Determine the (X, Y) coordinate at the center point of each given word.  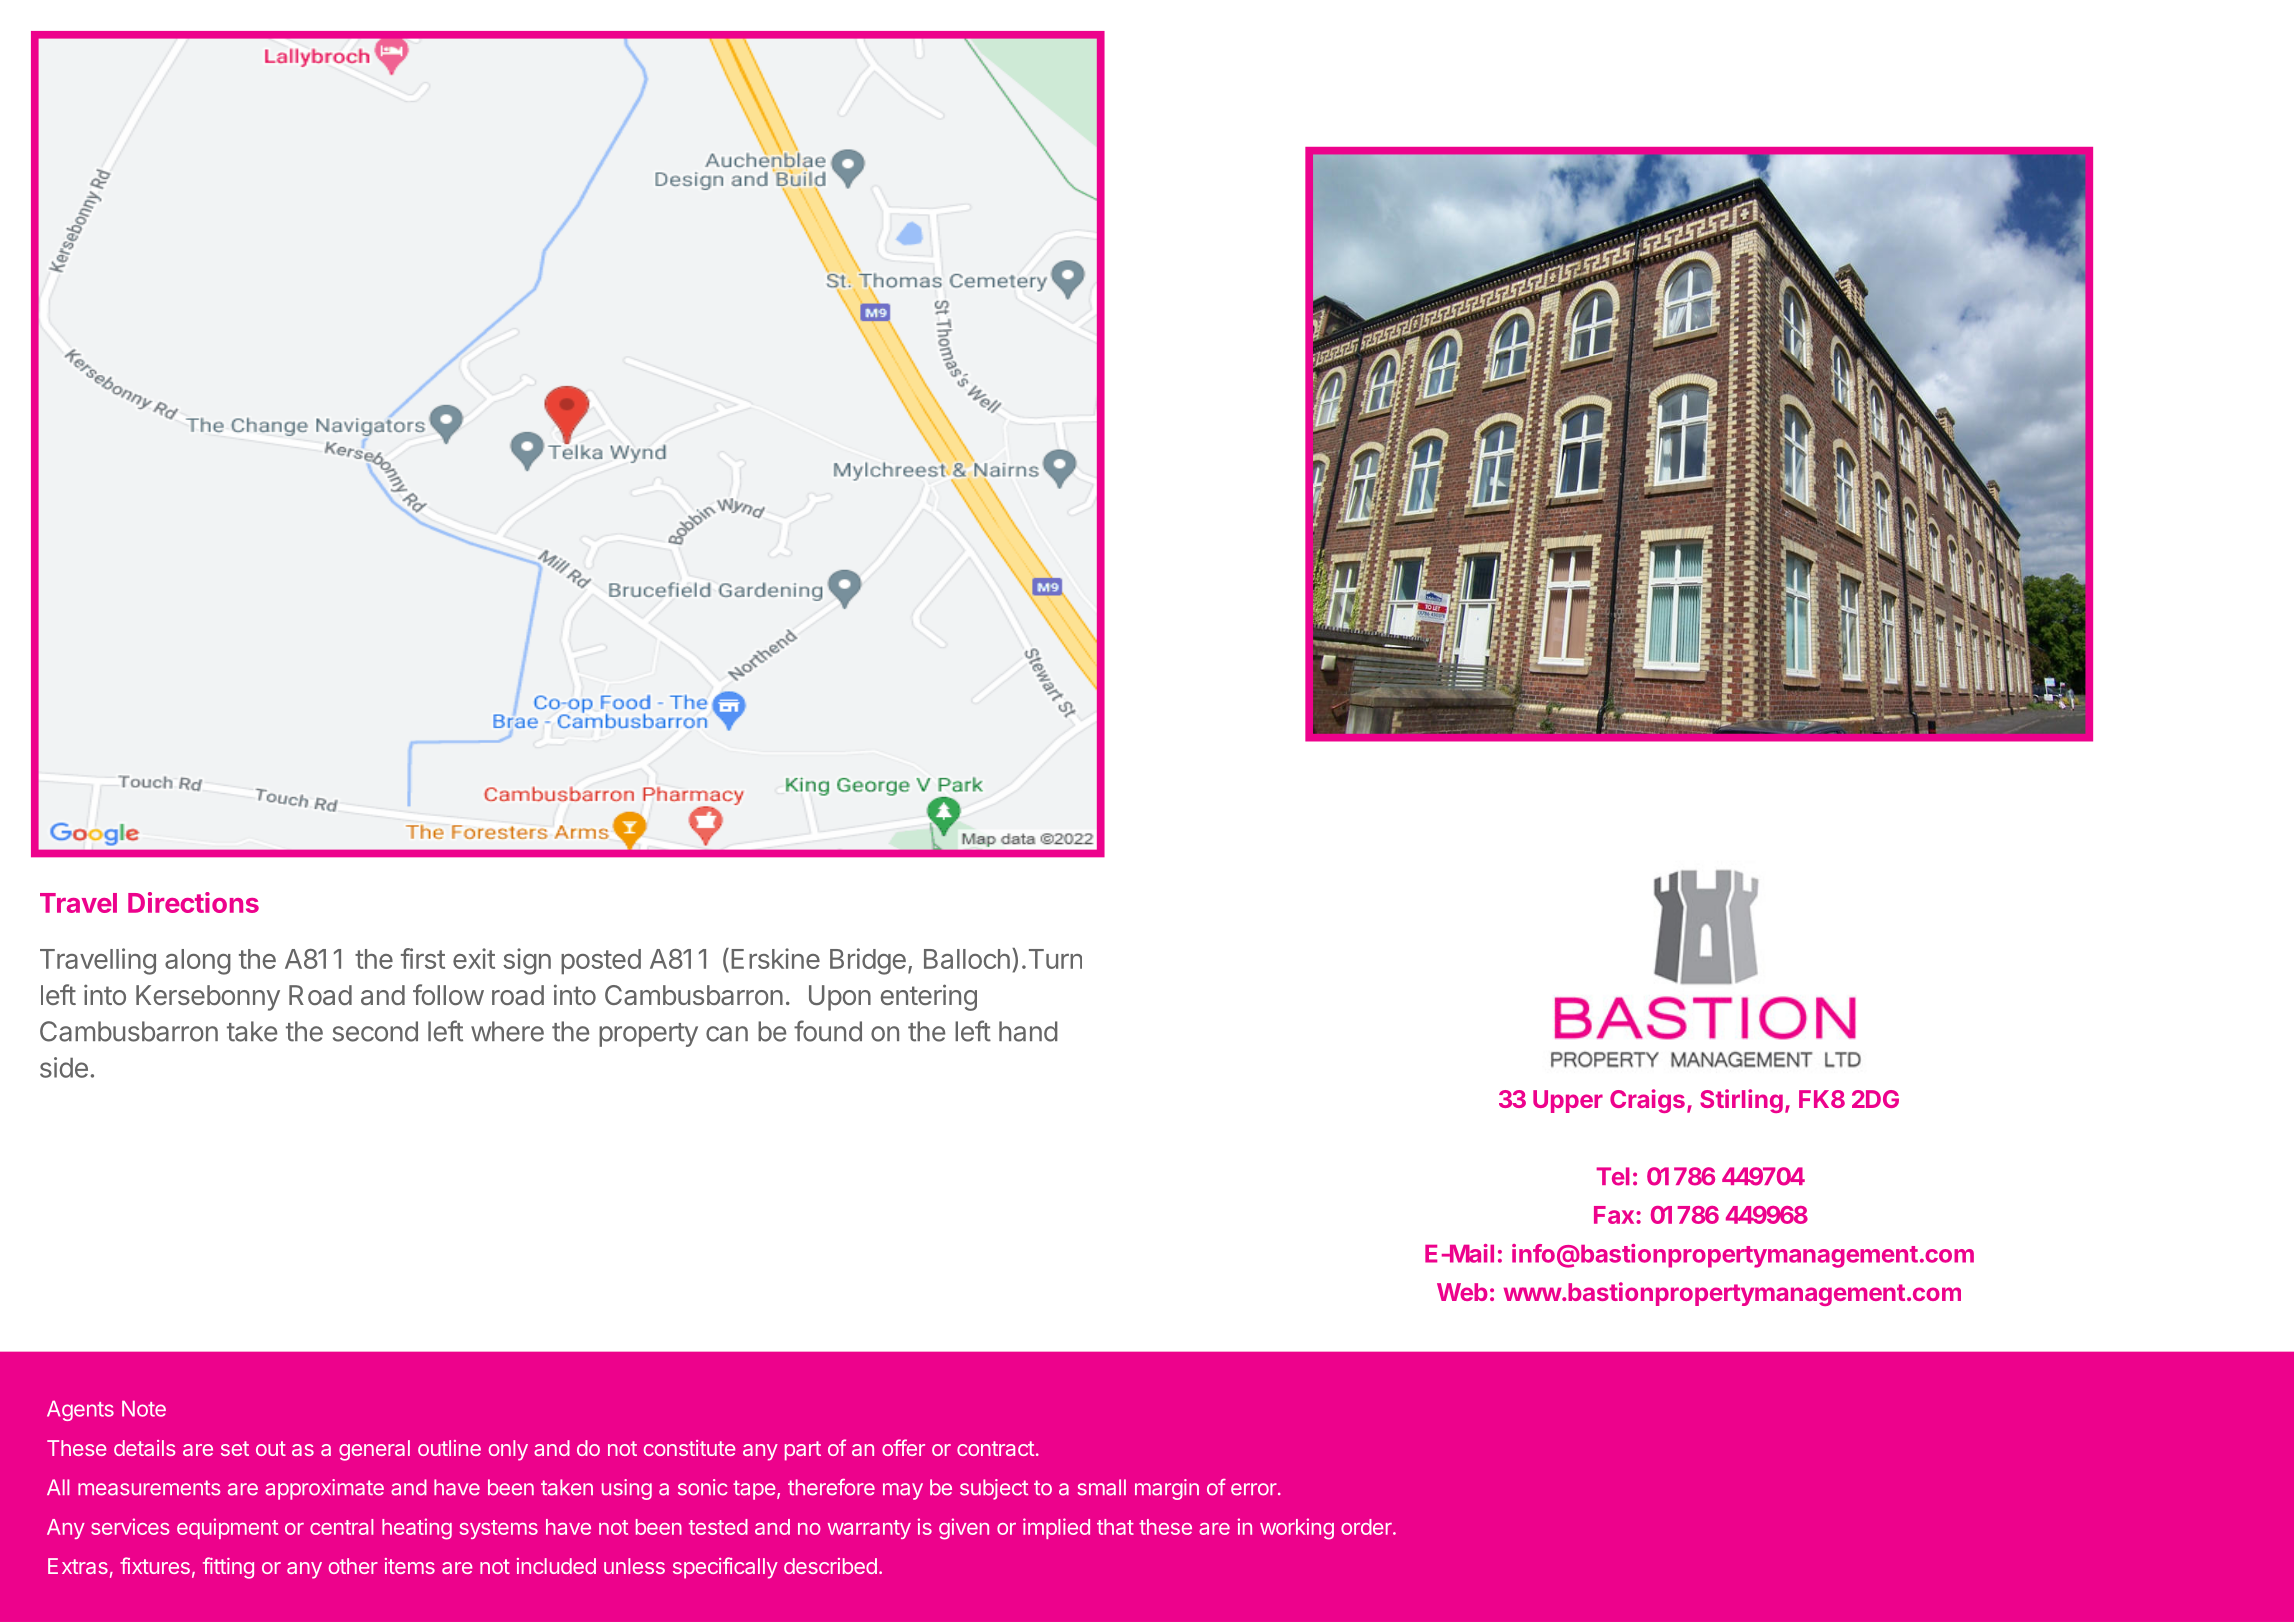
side (64, 1067)
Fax (1615, 1215)
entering (928, 997)
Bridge (868, 961)
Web (1462, 1292)
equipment (227, 1528)
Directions (193, 902)
